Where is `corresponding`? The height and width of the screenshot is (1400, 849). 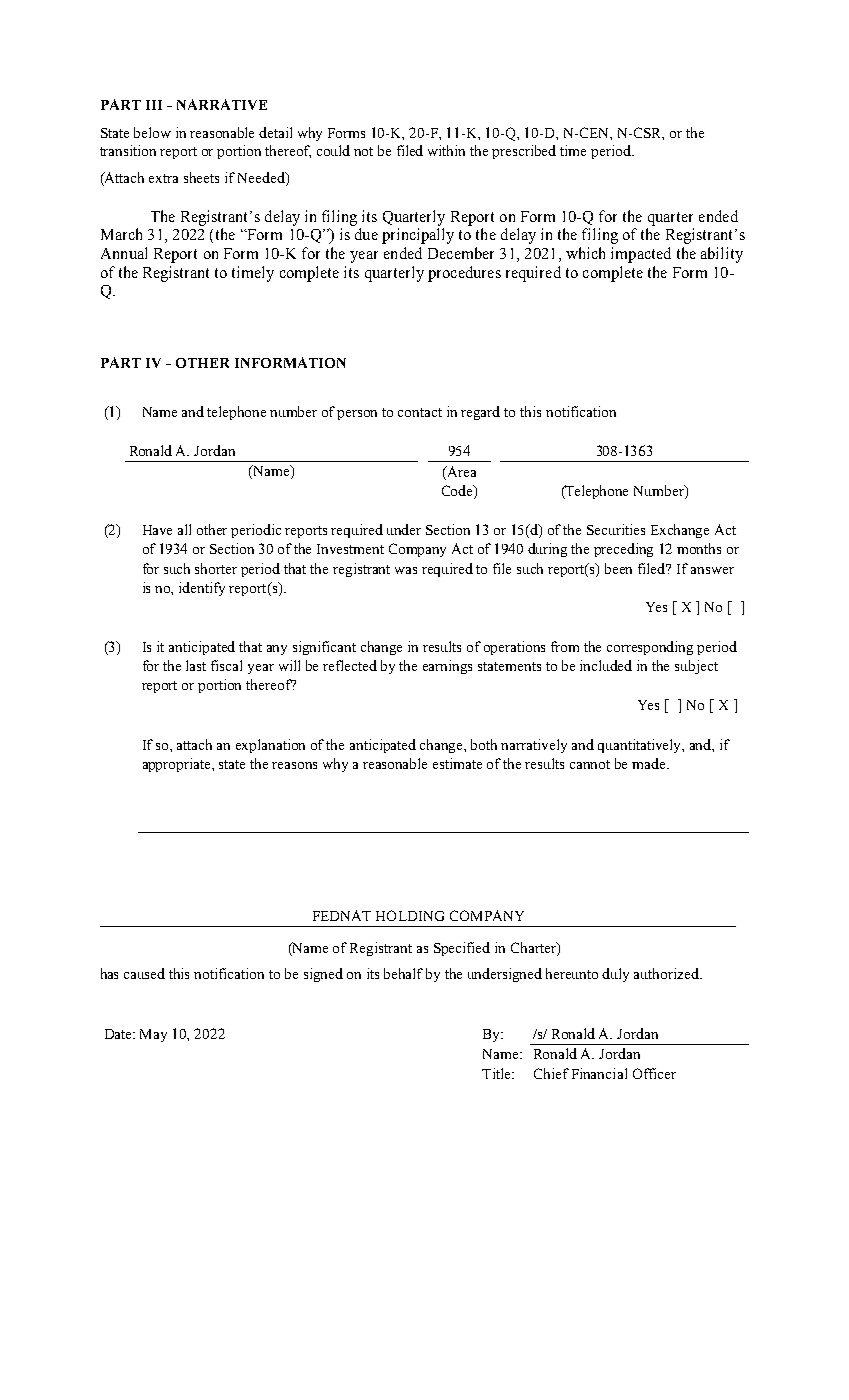 corresponding is located at coordinates (650, 648).
